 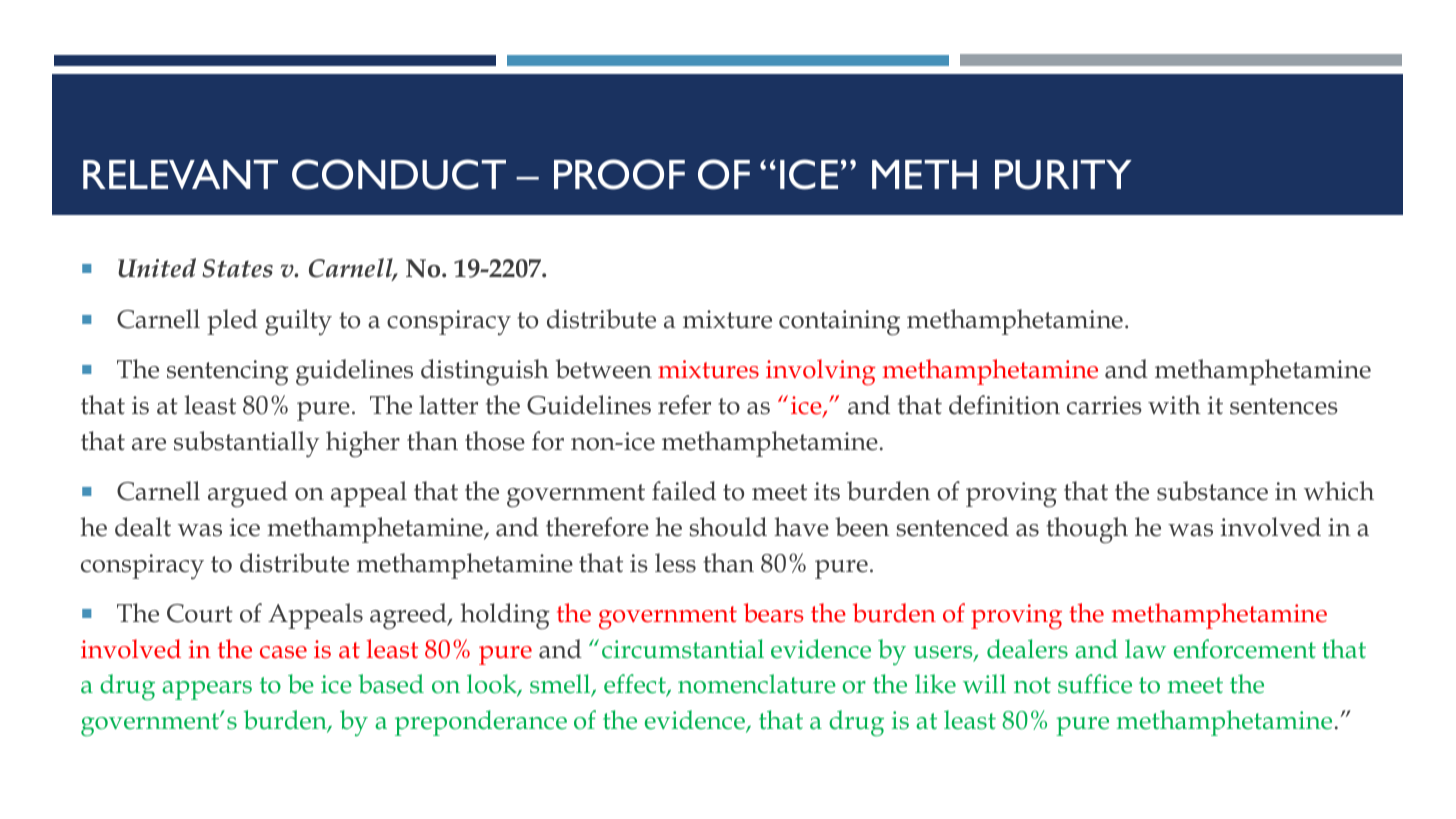 I want to click on appears, so click(x=207, y=690).
